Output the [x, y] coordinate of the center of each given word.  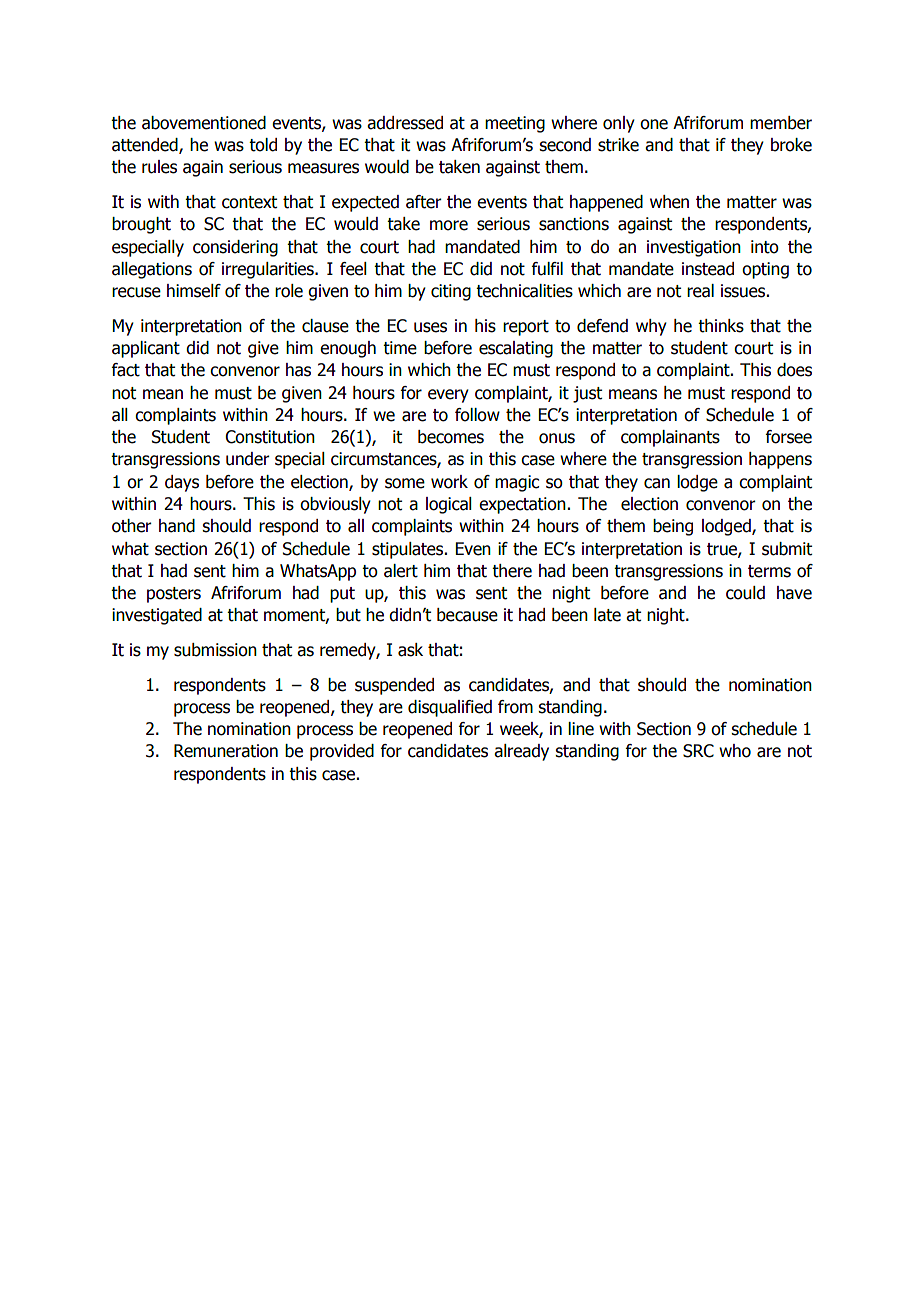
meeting [515, 124]
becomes [451, 437]
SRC [698, 751]
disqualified [450, 708]
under [248, 459]
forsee [789, 437]
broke [791, 145]
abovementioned [204, 123]
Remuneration [226, 751]
